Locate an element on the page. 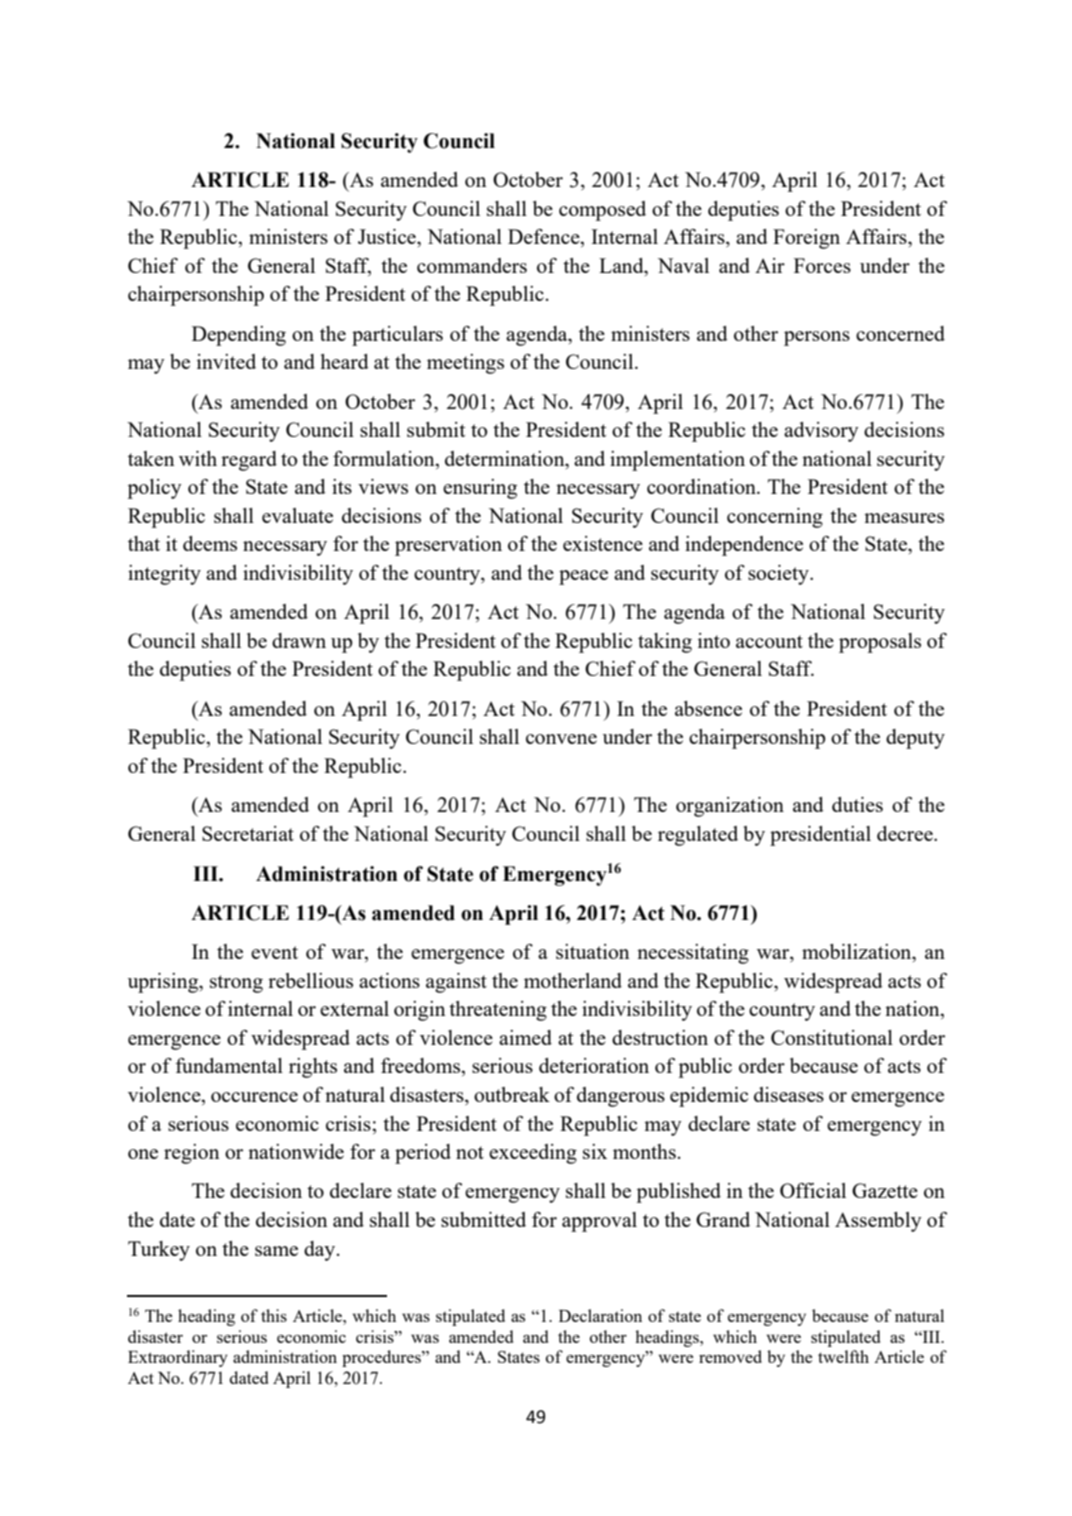 This page has height=1516, width=1072. Foreign is located at coordinates (806, 239).
